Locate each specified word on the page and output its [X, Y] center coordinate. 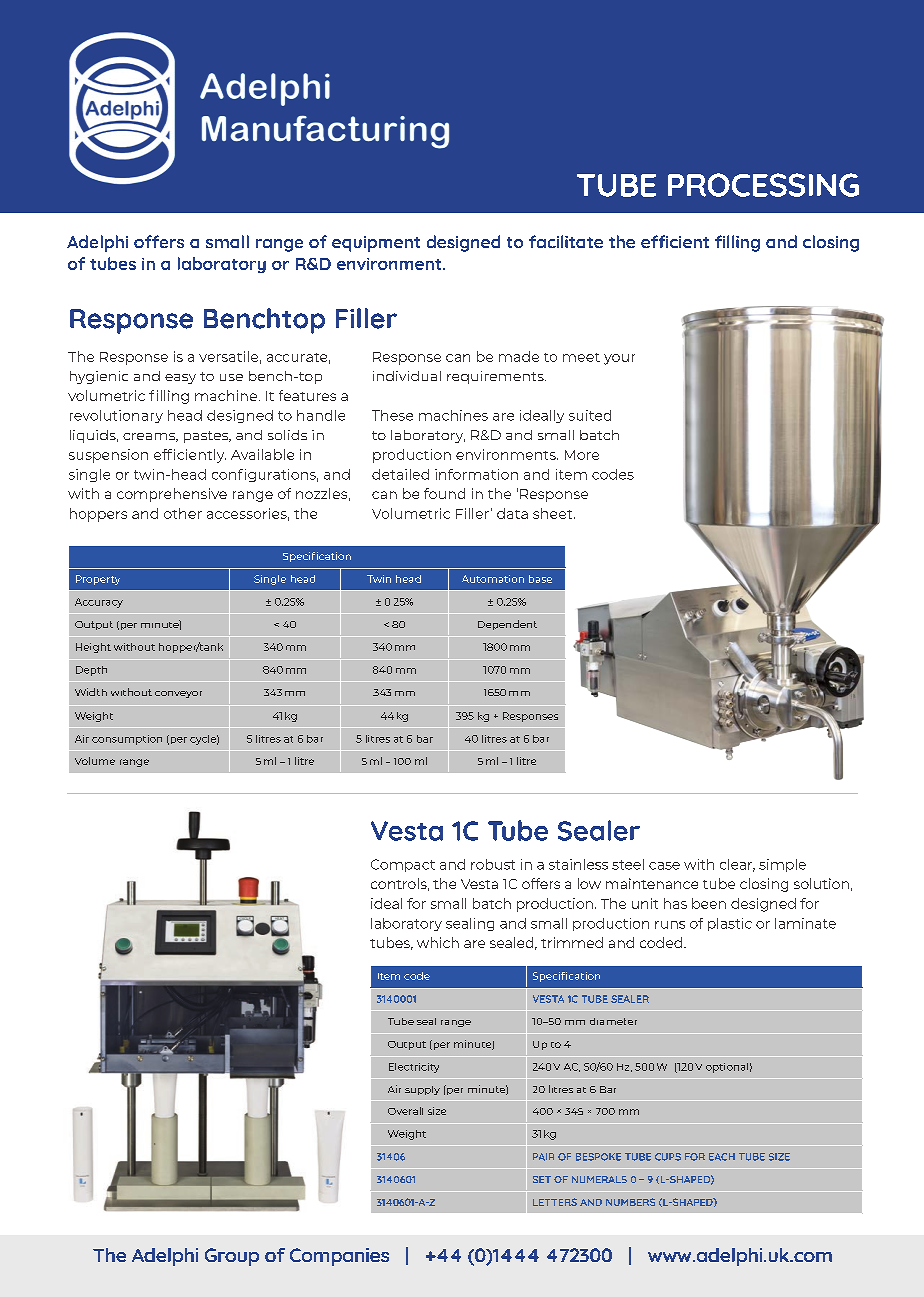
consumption [127, 740]
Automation [493, 579]
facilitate [566, 241]
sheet [554, 513]
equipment [376, 244]
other [183, 513]
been [709, 903]
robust [493, 864]
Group [232, 1257]
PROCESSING [763, 185]
